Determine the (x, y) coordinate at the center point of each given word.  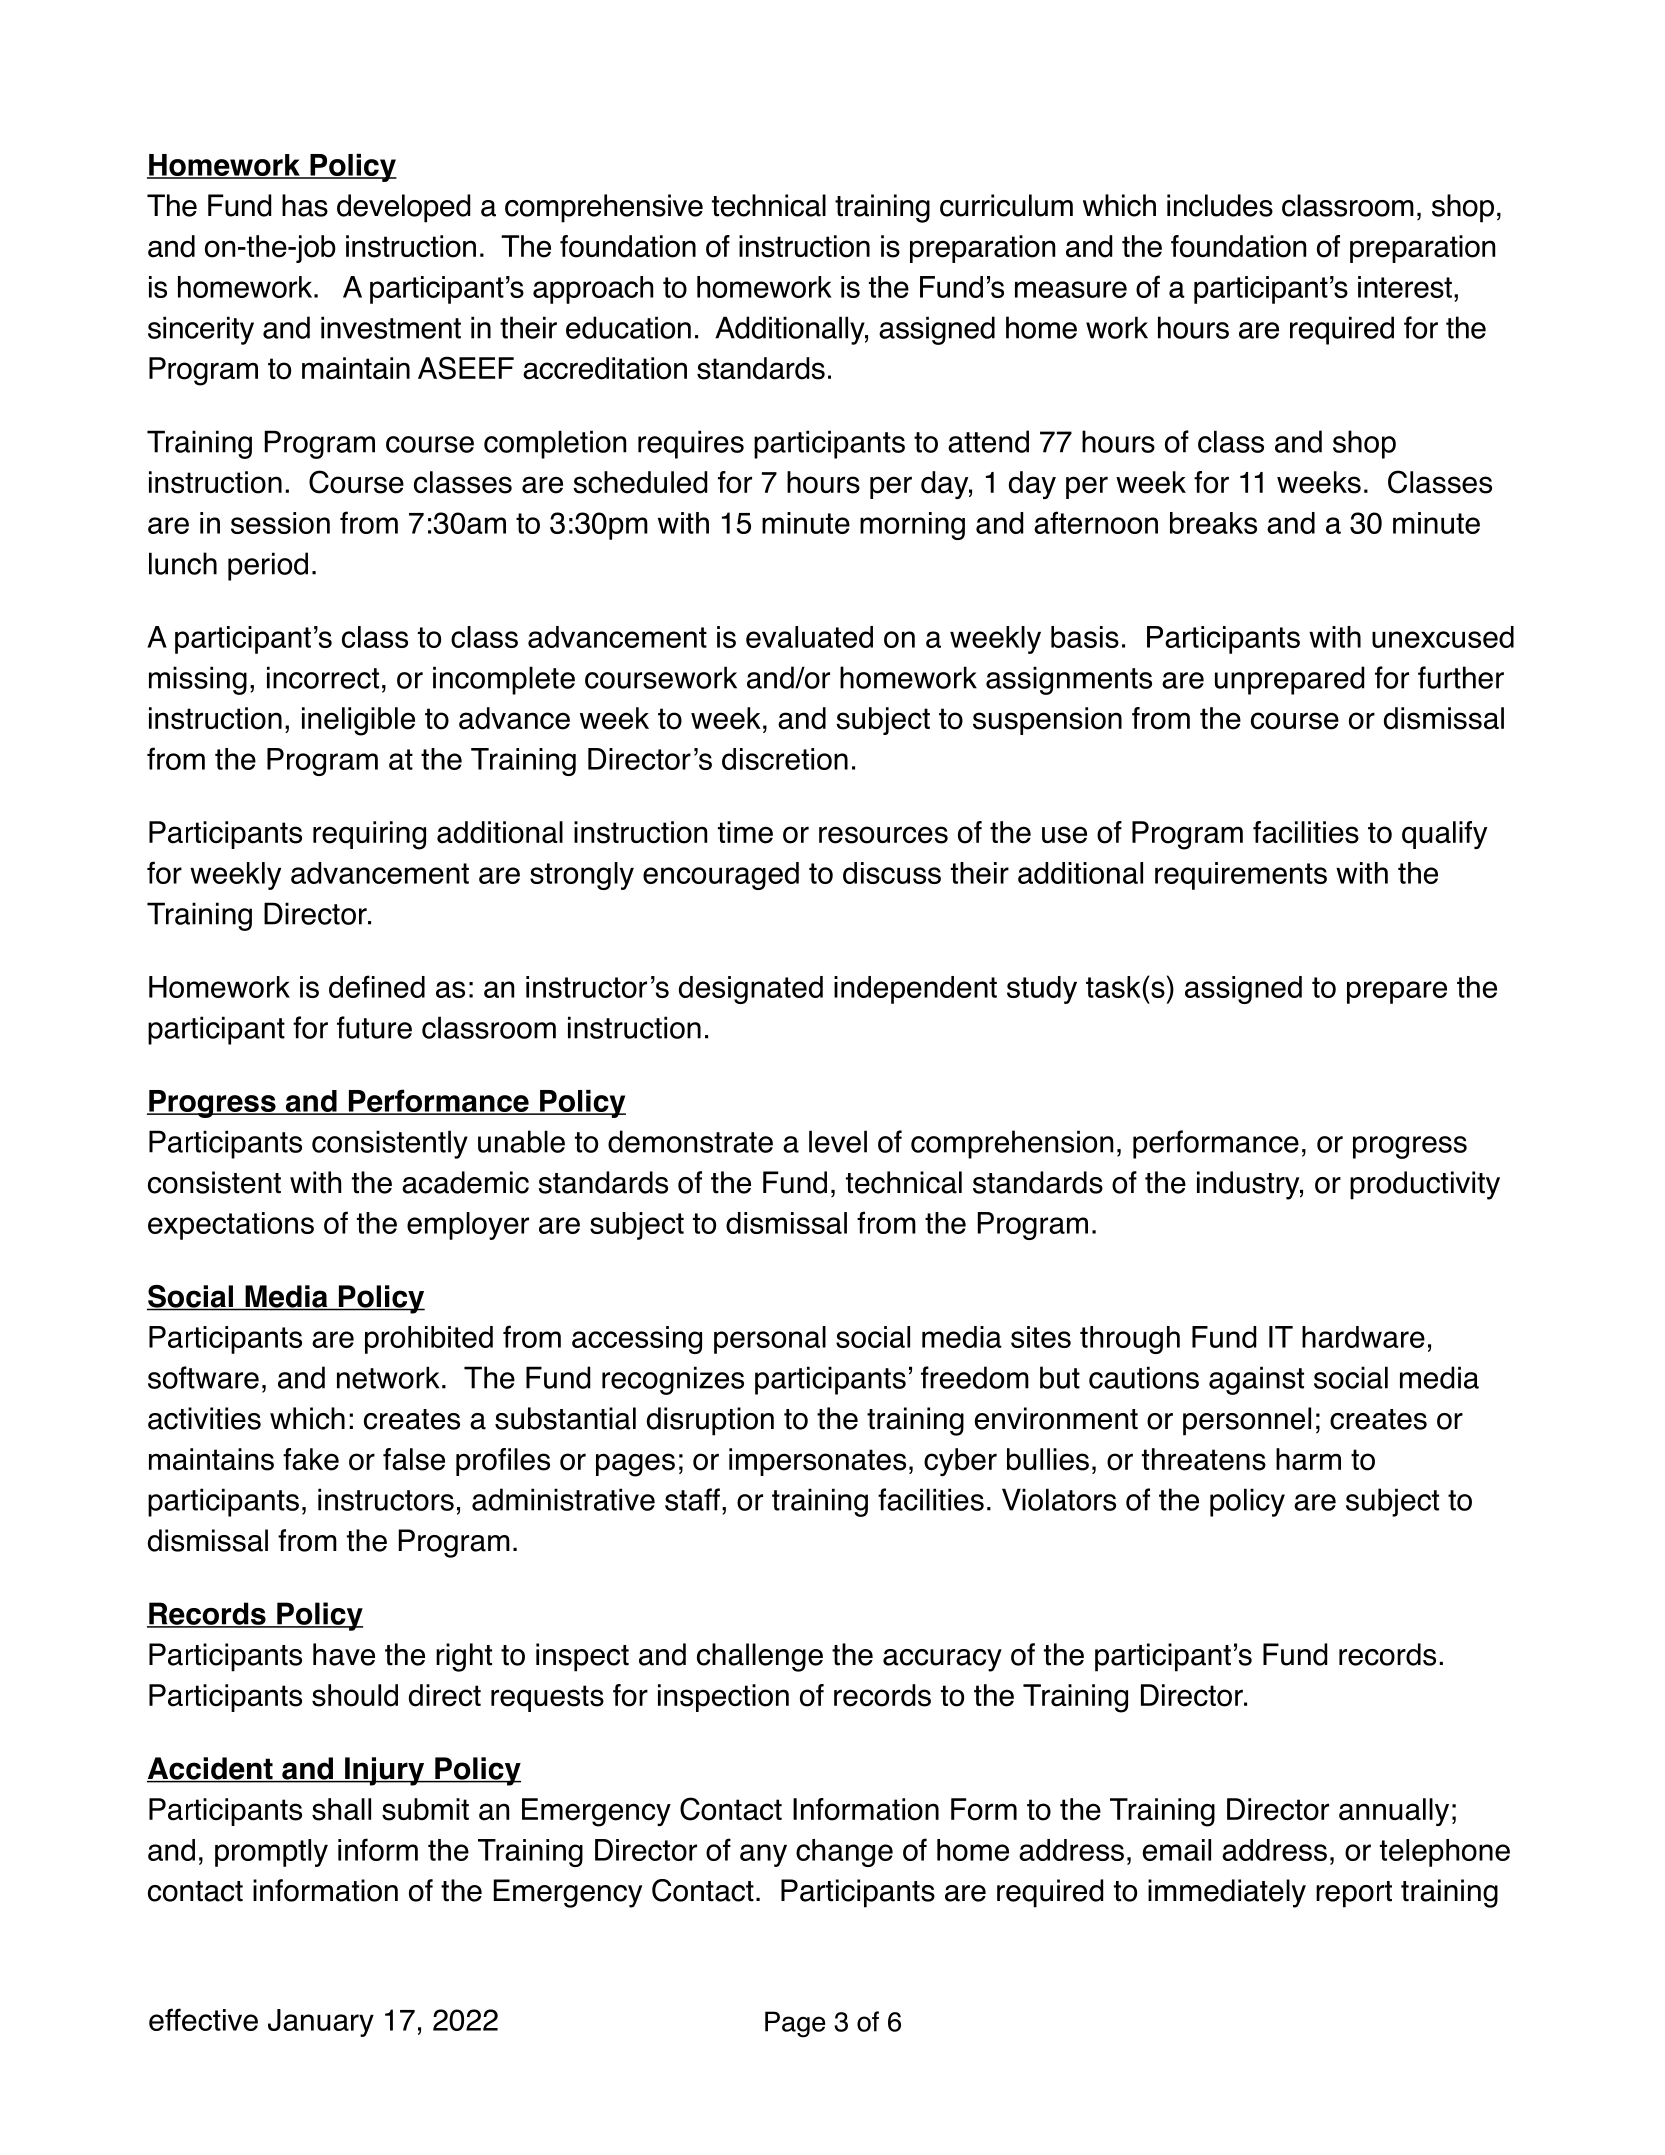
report (1354, 1894)
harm (1308, 1459)
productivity (1425, 1185)
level (838, 1141)
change (844, 1853)
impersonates (817, 1462)
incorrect (323, 677)
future (374, 1027)
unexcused (1443, 637)
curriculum (1006, 205)
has (305, 205)
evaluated (809, 637)
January (321, 2023)
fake (311, 1459)
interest (1405, 287)
